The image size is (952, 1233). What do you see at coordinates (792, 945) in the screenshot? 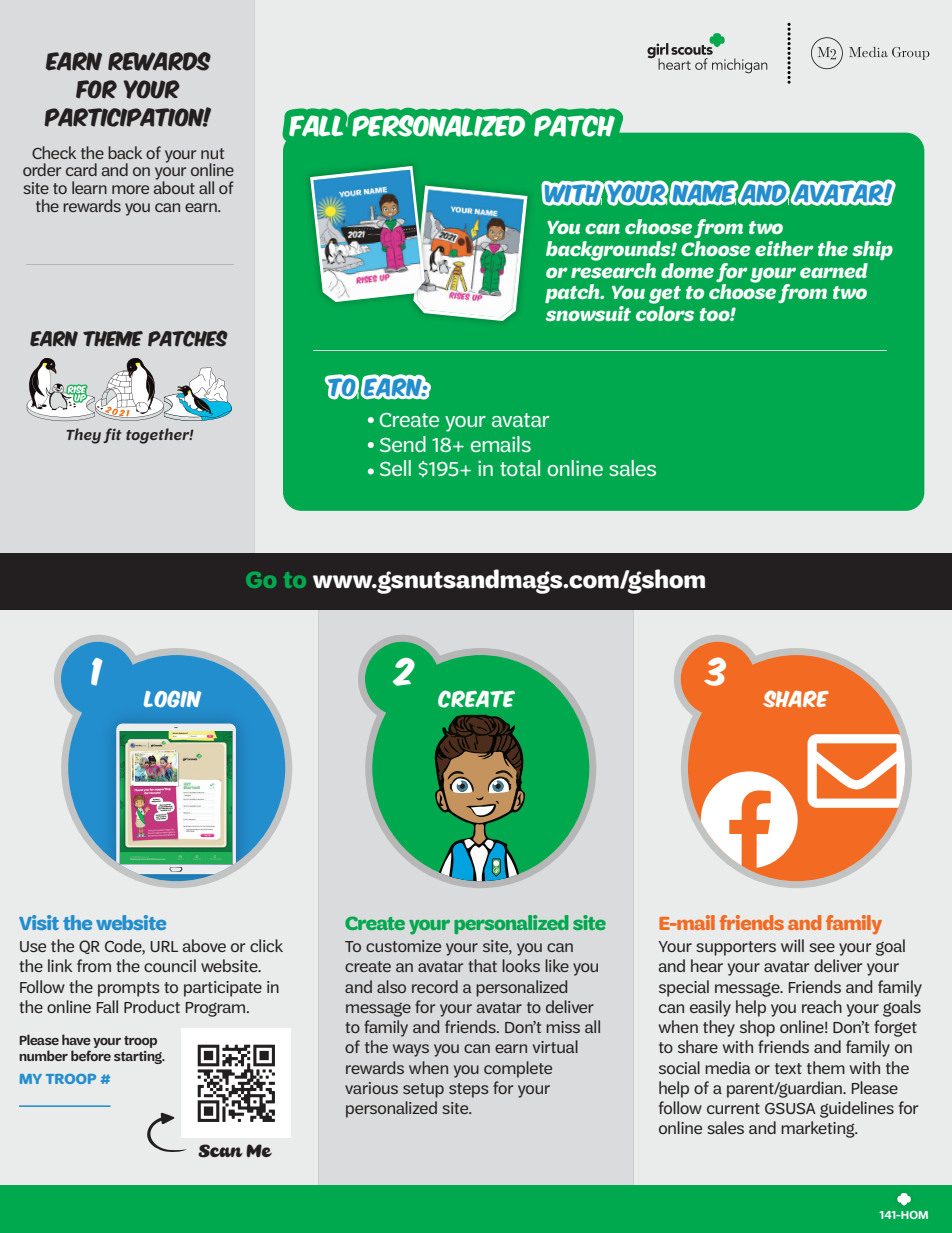
I see `will` at bounding box center [792, 945].
